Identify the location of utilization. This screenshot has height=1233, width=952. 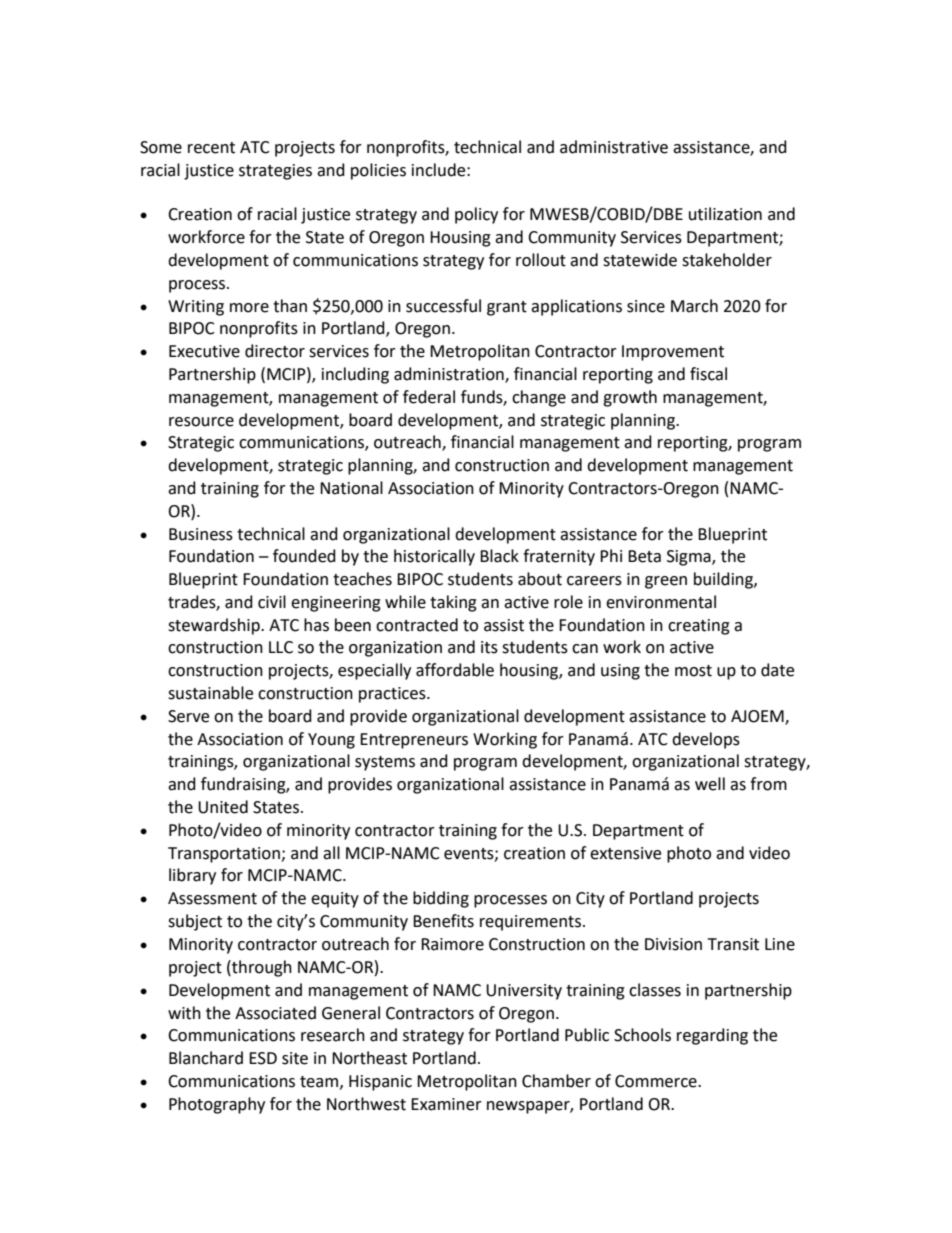
(725, 214).
